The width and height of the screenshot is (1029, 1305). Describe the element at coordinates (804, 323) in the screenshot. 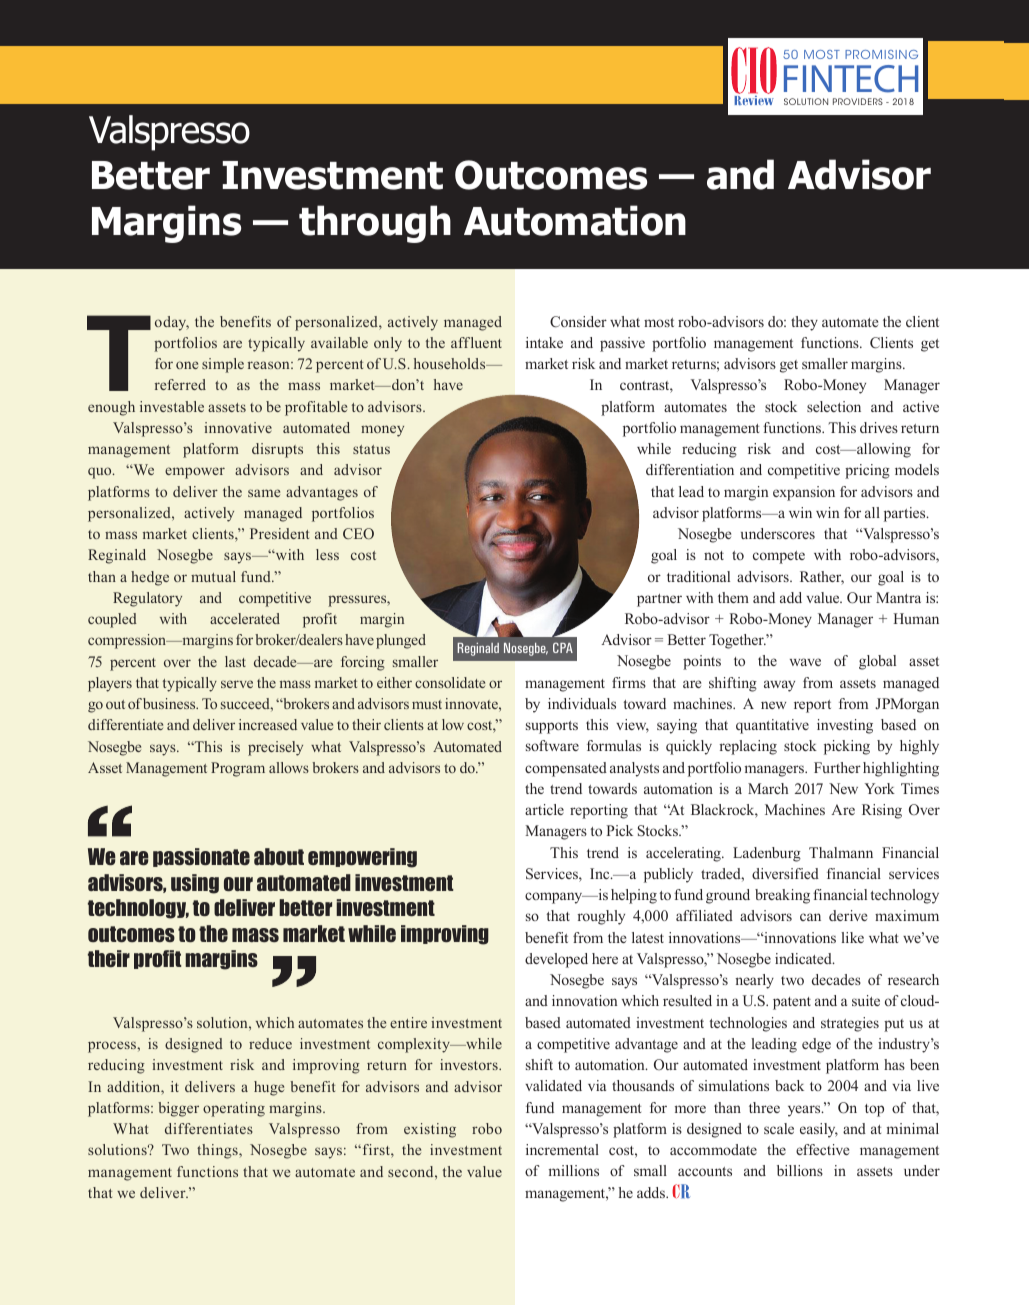

I see `they` at that location.
